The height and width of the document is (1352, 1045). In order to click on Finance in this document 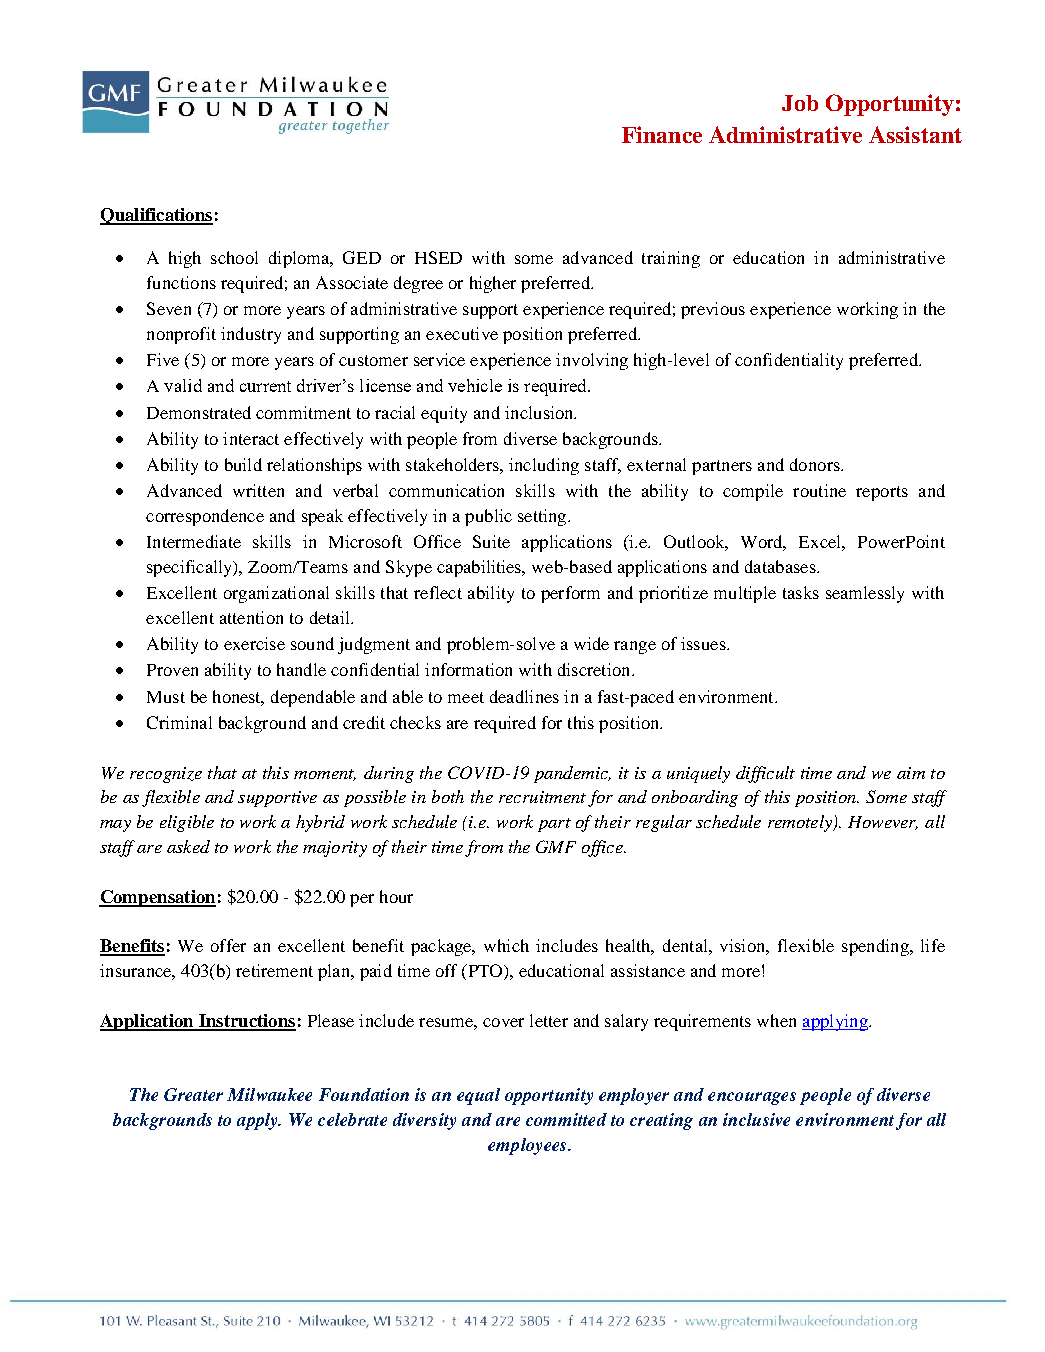, I will do `click(662, 134)`.
